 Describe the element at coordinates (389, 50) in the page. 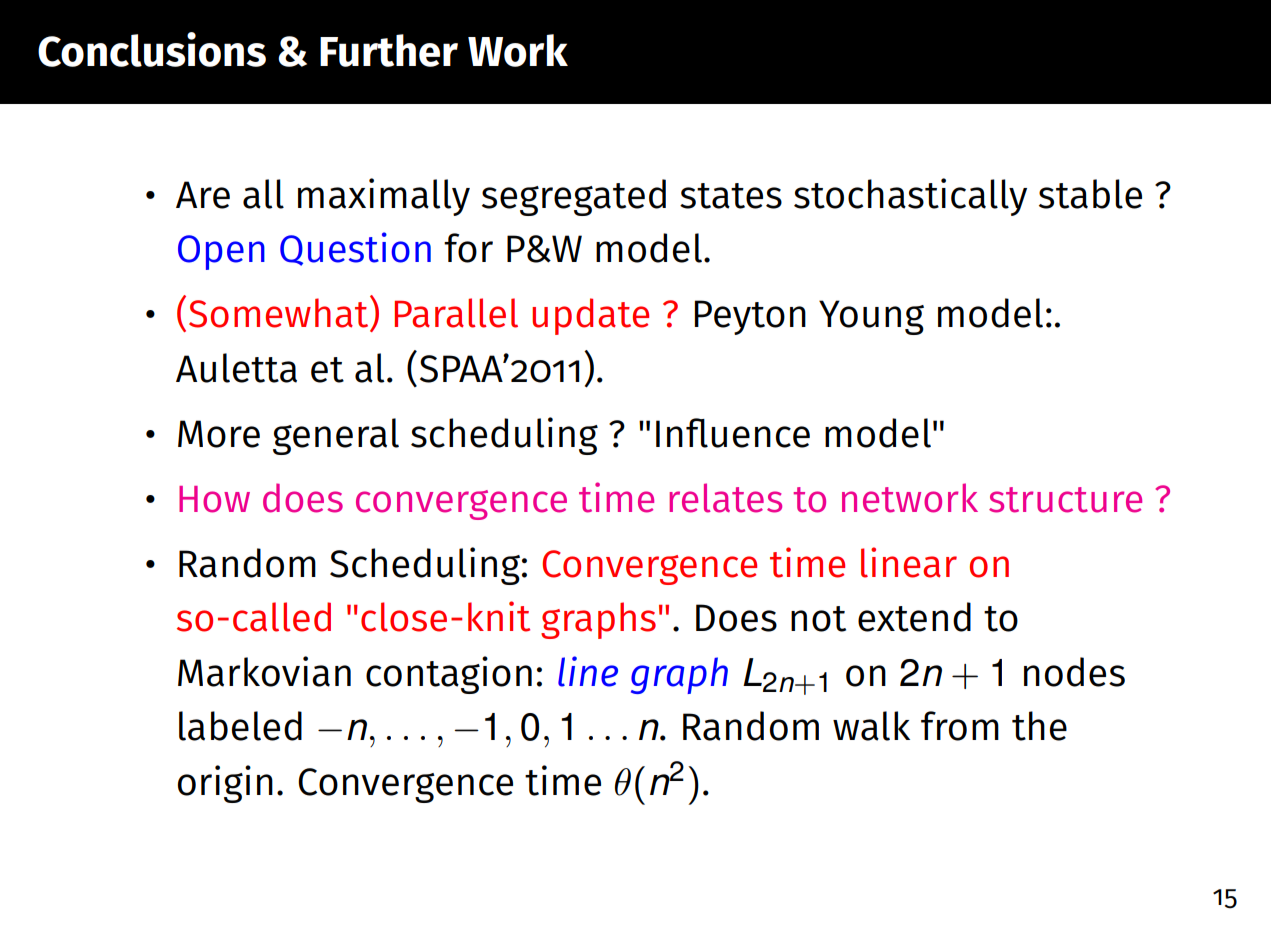

I see `Further` at that location.
